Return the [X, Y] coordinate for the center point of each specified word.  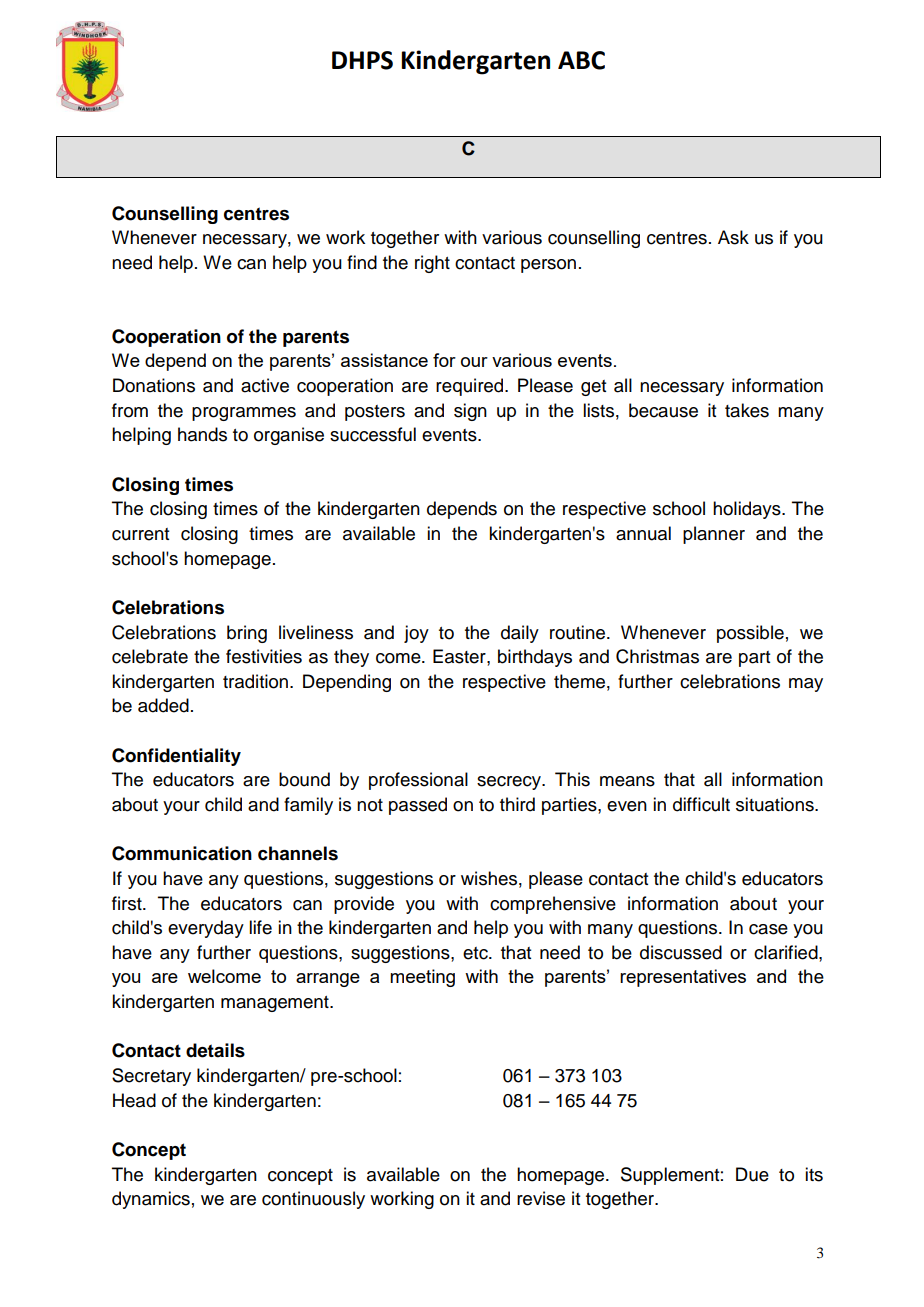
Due [752, 1174]
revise [541, 1198]
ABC [581, 60]
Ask [733, 237]
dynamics [151, 1200]
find [362, 262]
